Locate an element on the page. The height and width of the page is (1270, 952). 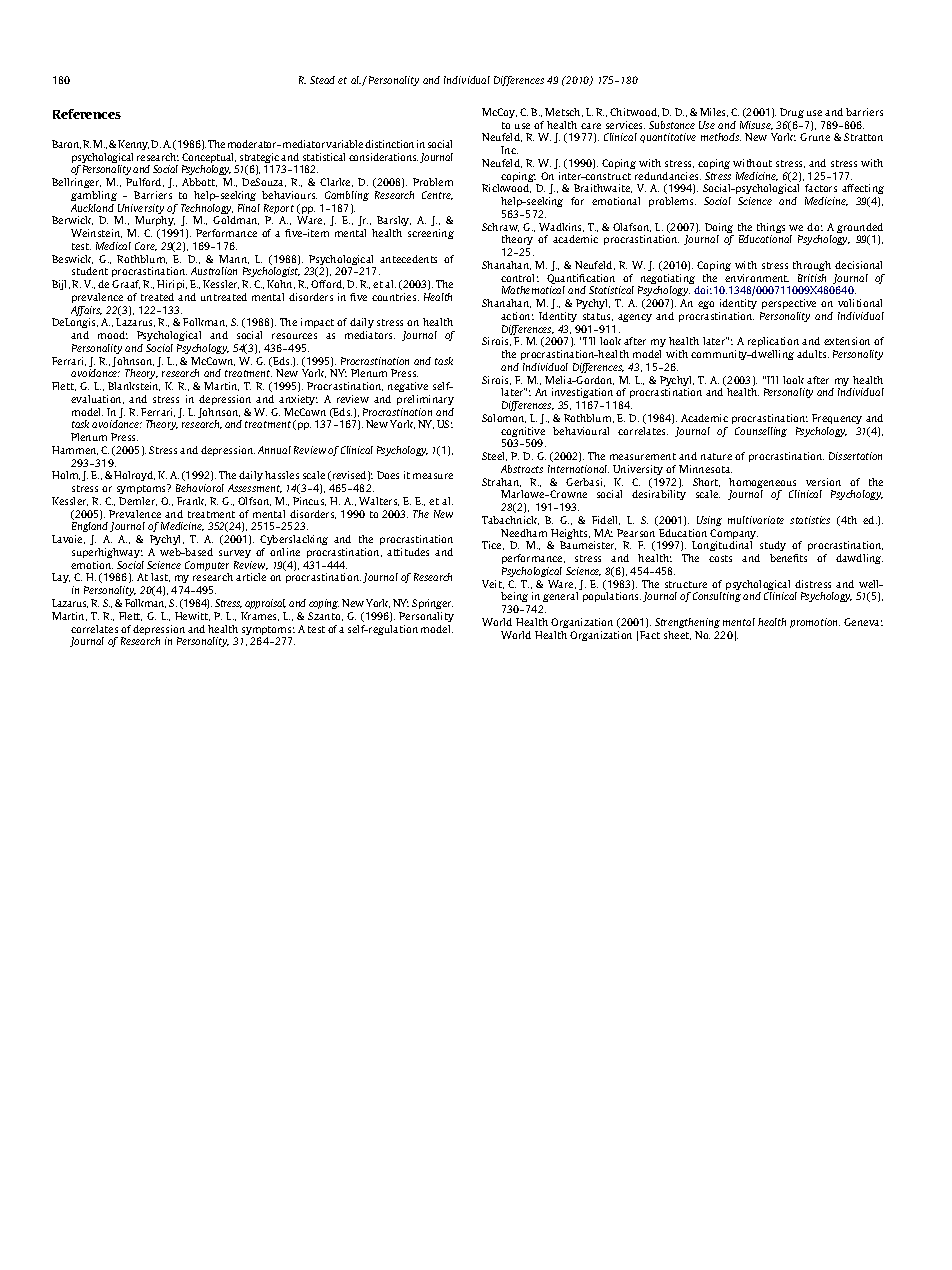
Hewitt is located at coordinates (192, 616).
